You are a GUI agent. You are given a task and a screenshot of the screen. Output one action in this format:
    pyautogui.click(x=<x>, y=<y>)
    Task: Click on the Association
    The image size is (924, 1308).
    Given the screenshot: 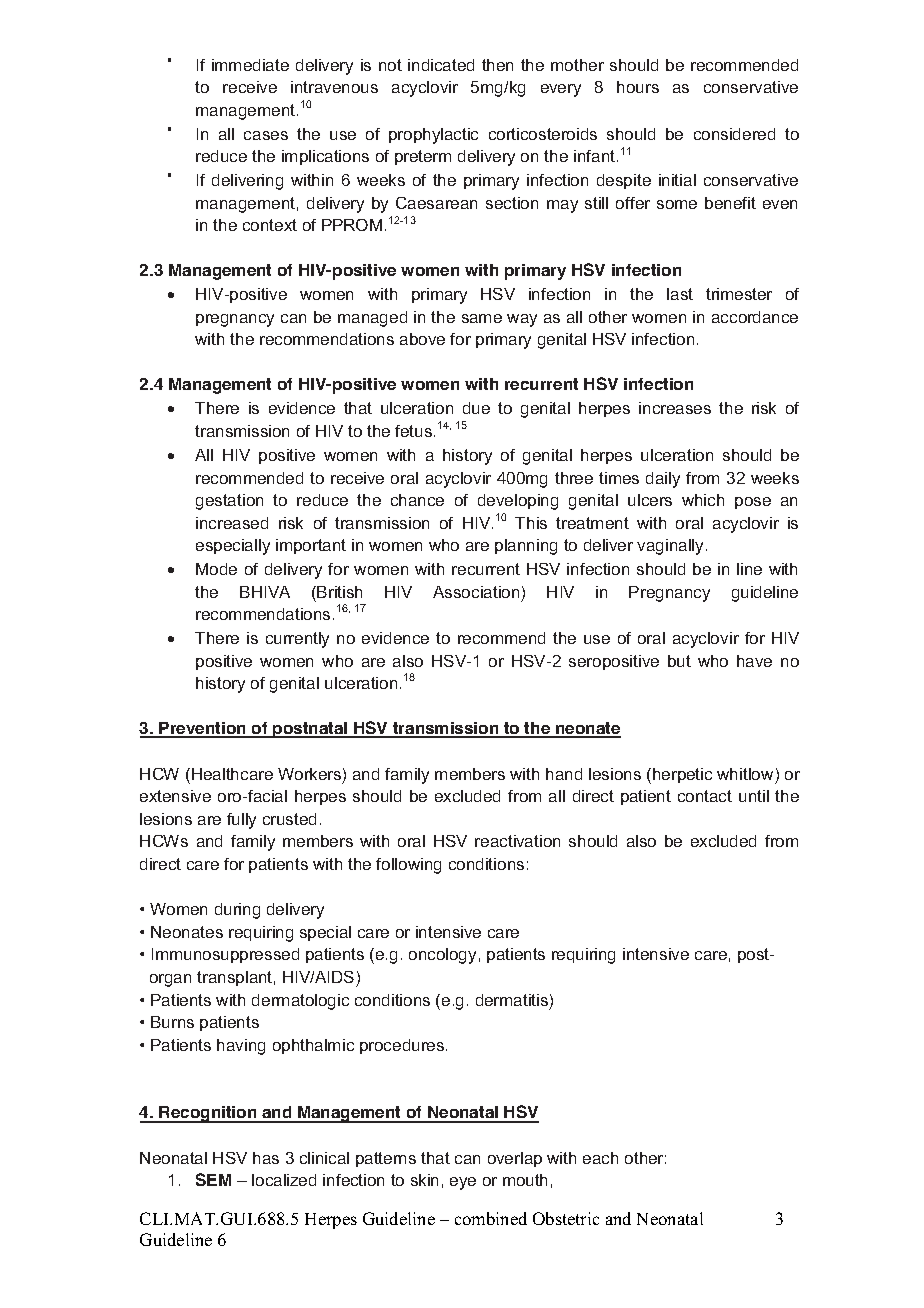 What is the action you would take?
    pyautogui.click(x=476, y=592)
